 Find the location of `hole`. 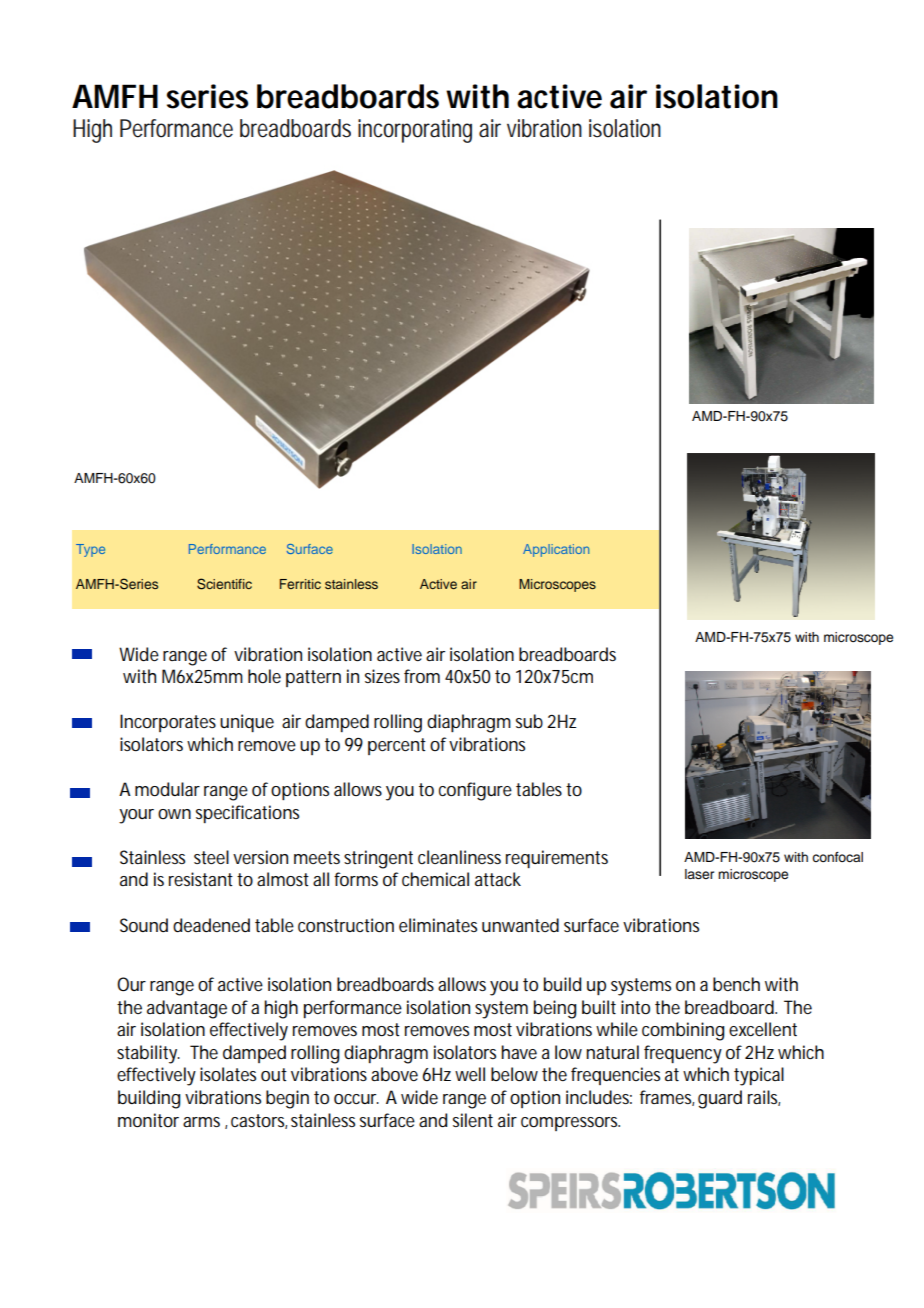

hole is located at coordinates (264, 676).
